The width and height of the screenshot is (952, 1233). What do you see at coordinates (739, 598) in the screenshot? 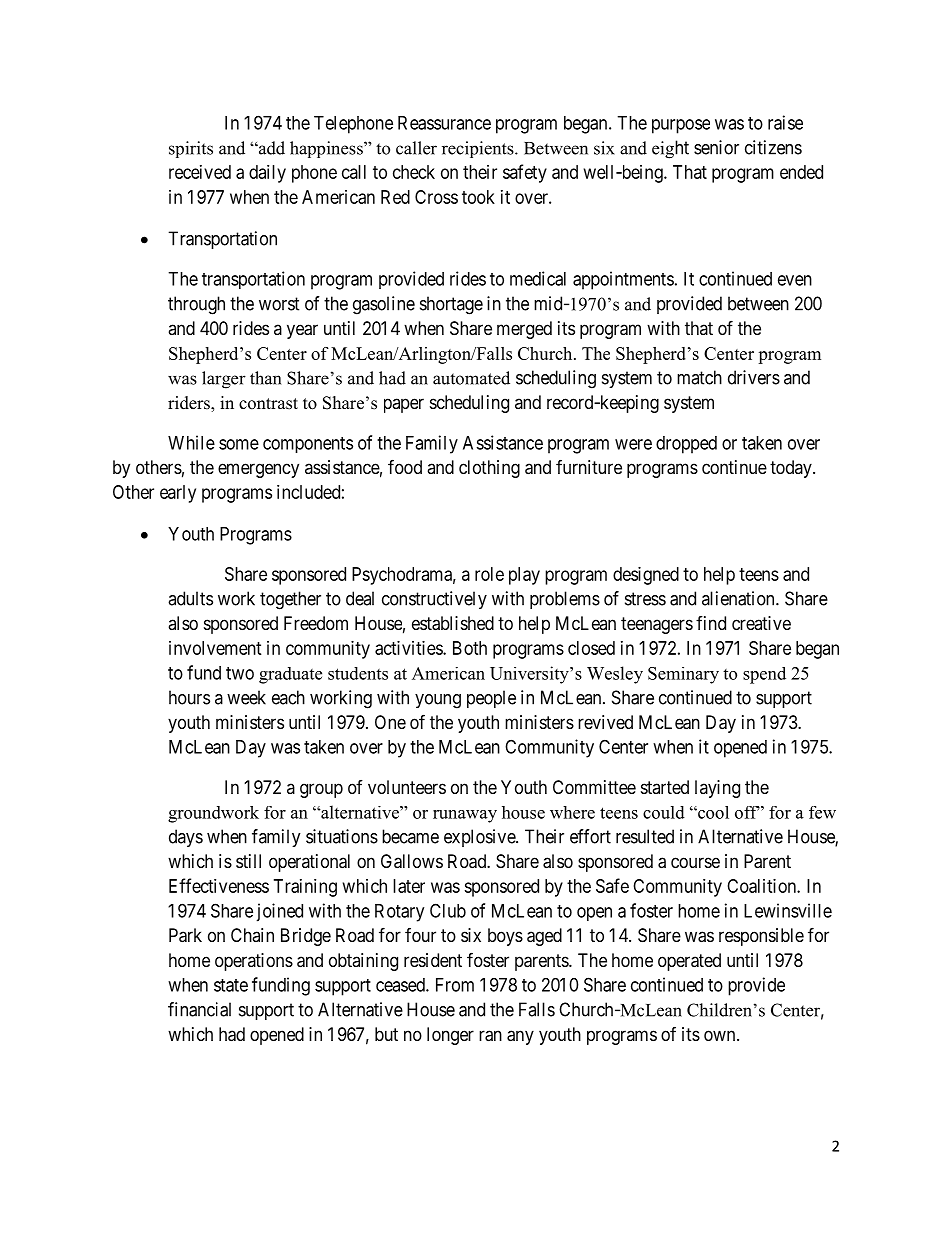
I see `alienation` at bounding box center [739, 598].
